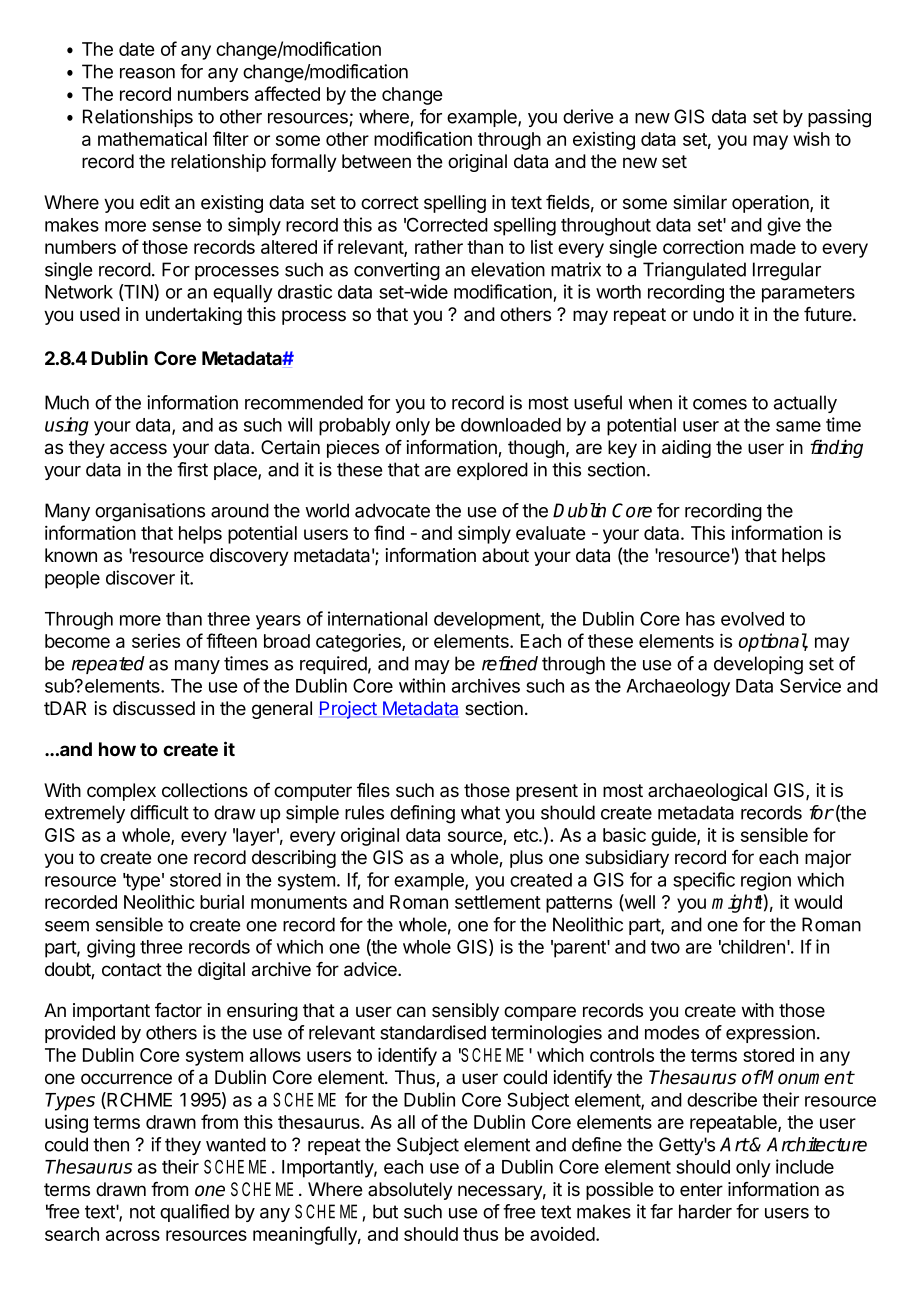 This screenshot has height=1308, width=924. I want to click on not, so click(142, 1212).
